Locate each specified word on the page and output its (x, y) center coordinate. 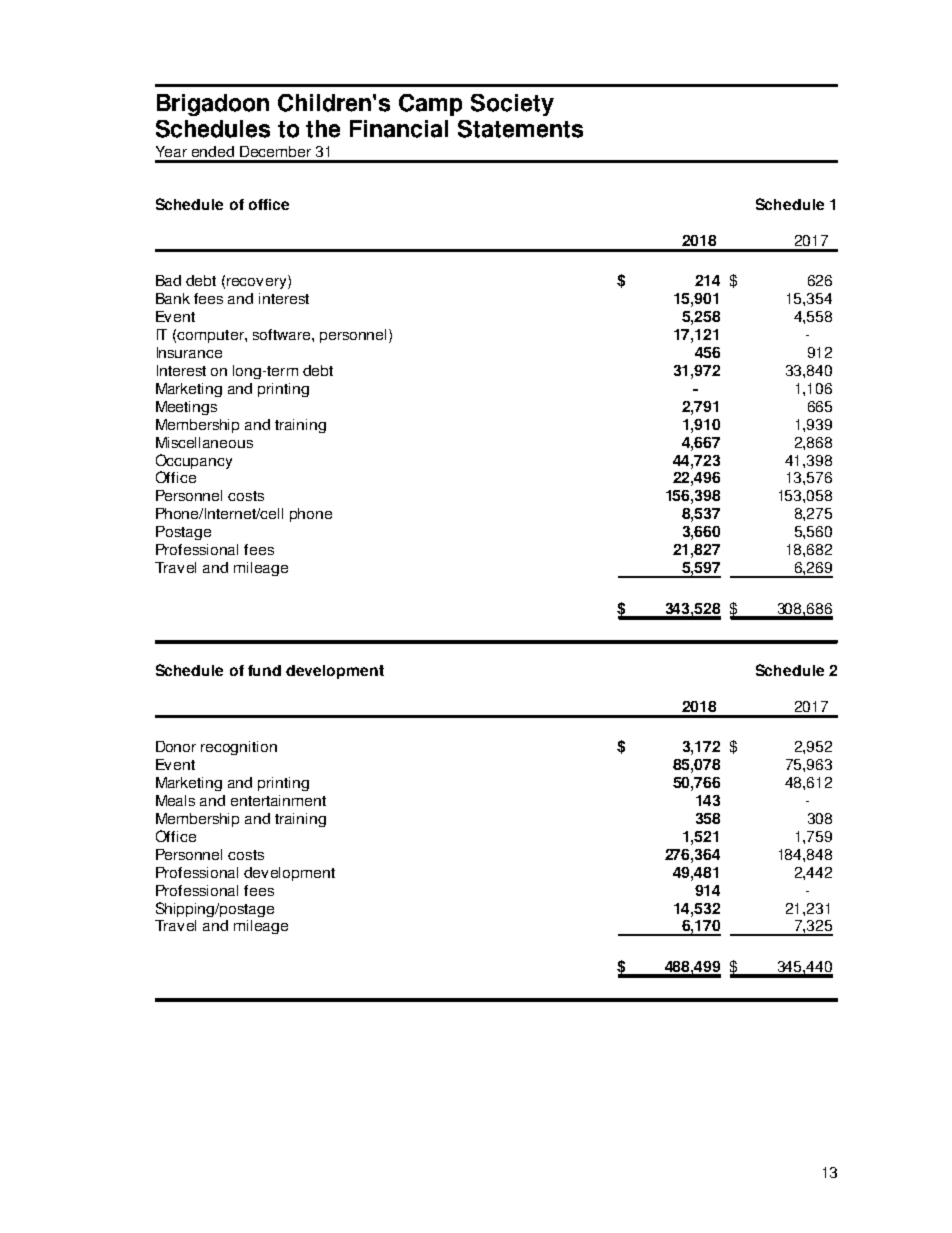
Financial (399, 129)
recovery (258, 282)
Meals (175, 800)
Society (512, 105)
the (323, 129)
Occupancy (194, 461)
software (283, 334)
